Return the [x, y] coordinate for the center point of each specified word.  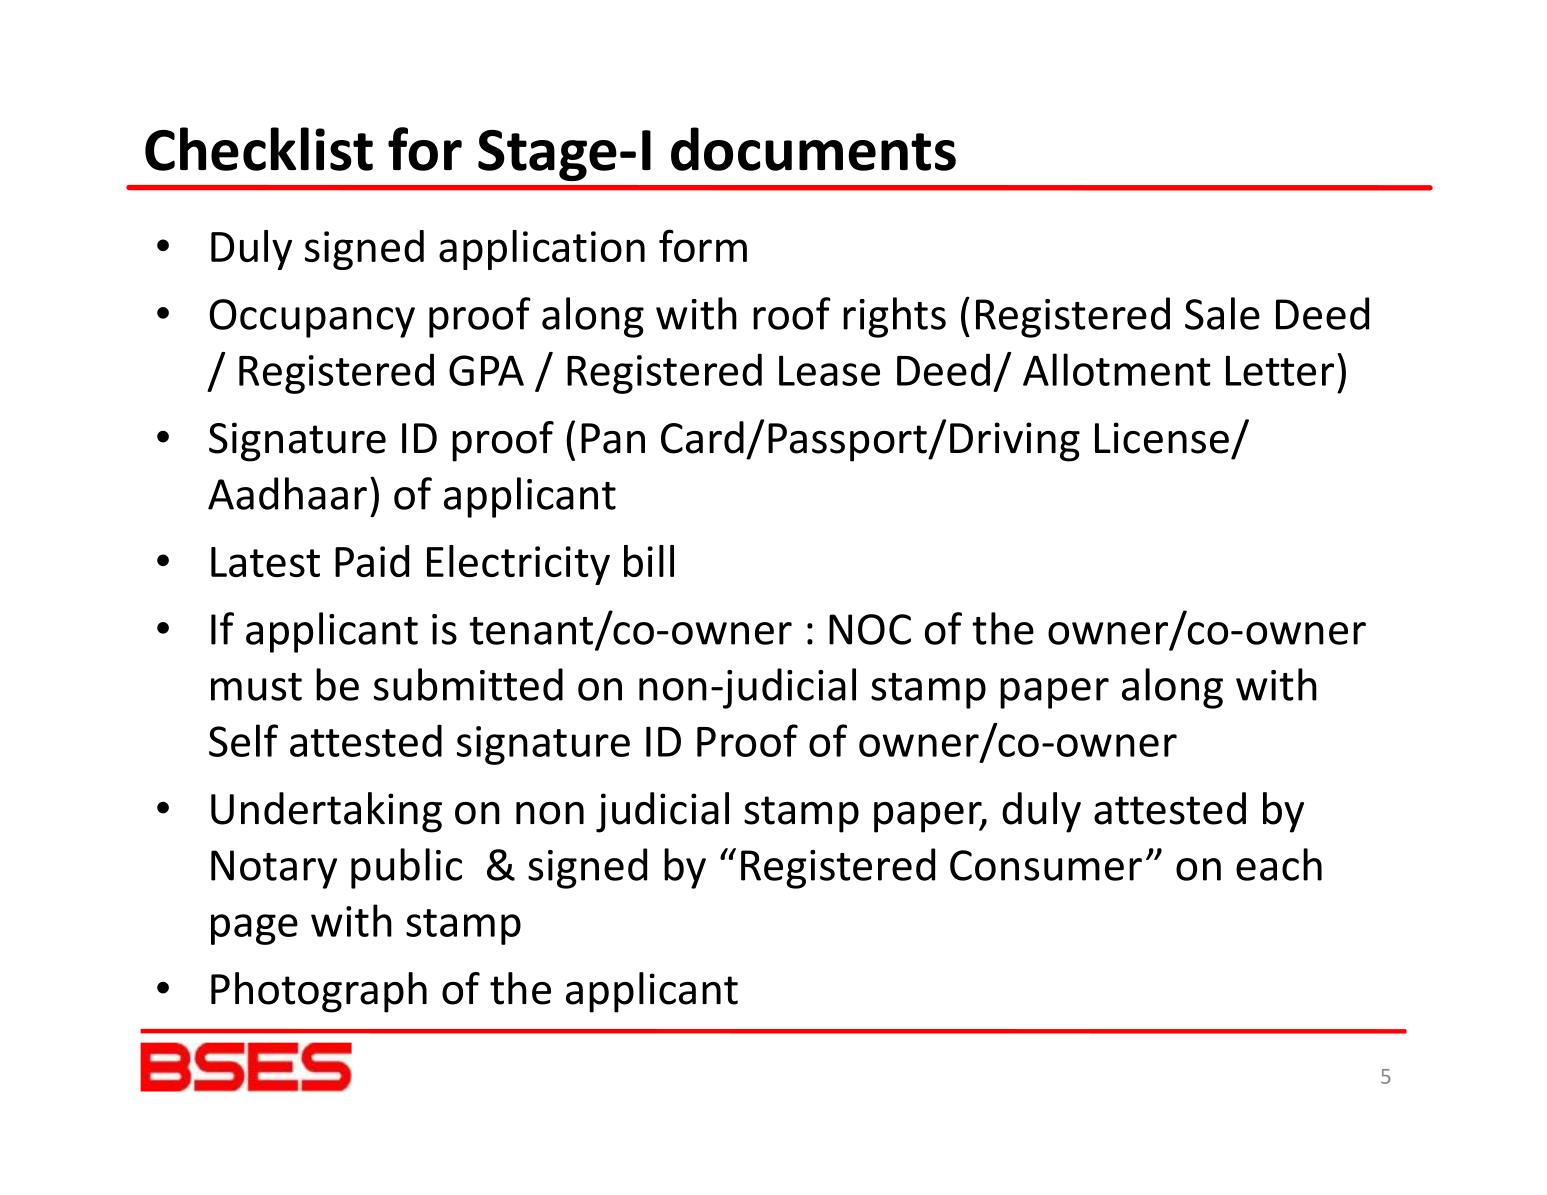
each [1279, 864]
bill [649, 561]
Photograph [319, 992]
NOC [870, 629]
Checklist [259, 149]
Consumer [1046, 865]
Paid [372, 561]
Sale [1222, 313]
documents [813, 149]
